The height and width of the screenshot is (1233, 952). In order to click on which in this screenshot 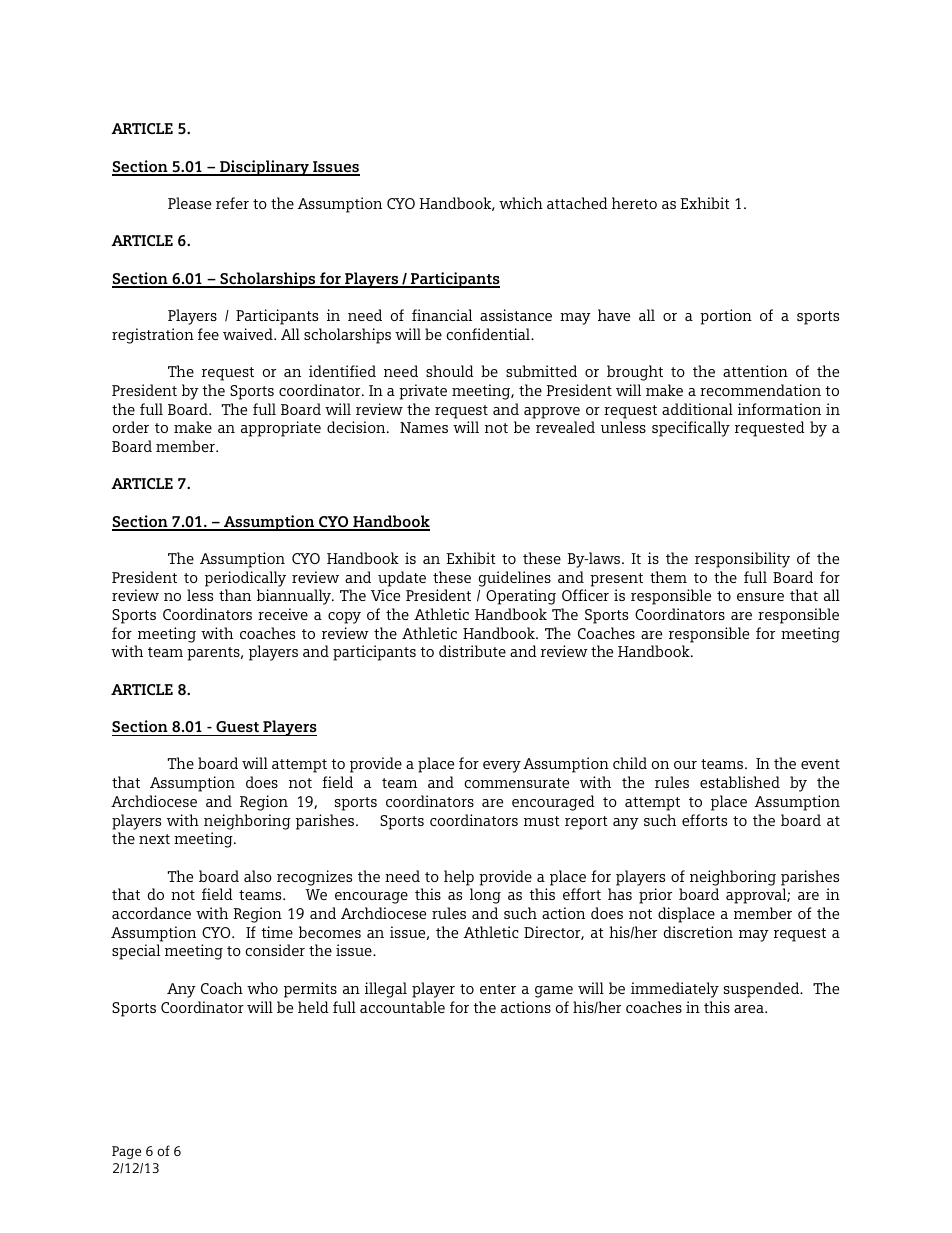, I will do `click(521, 203)`.
